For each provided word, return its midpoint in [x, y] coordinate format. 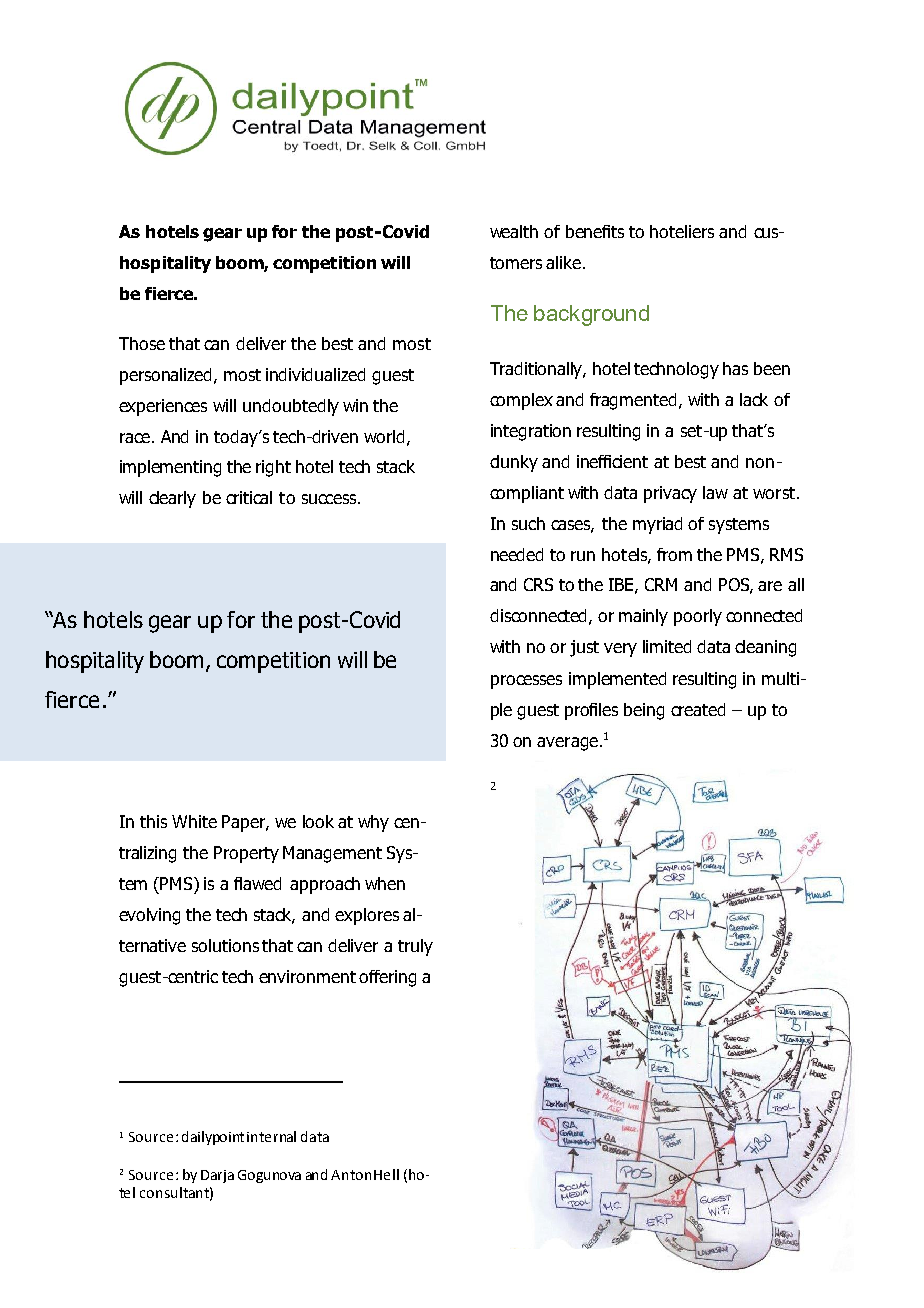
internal [271, 1136]
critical [249, 497]
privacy [670, 494]
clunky [514, 463]
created [698, 709]
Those [142, 343]
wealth [514, 231]
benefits [595, 231]
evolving [149, 916]
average [569, 744]
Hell [386, 1174]
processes [526, 682]
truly [415, 947]
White [194, 821]
